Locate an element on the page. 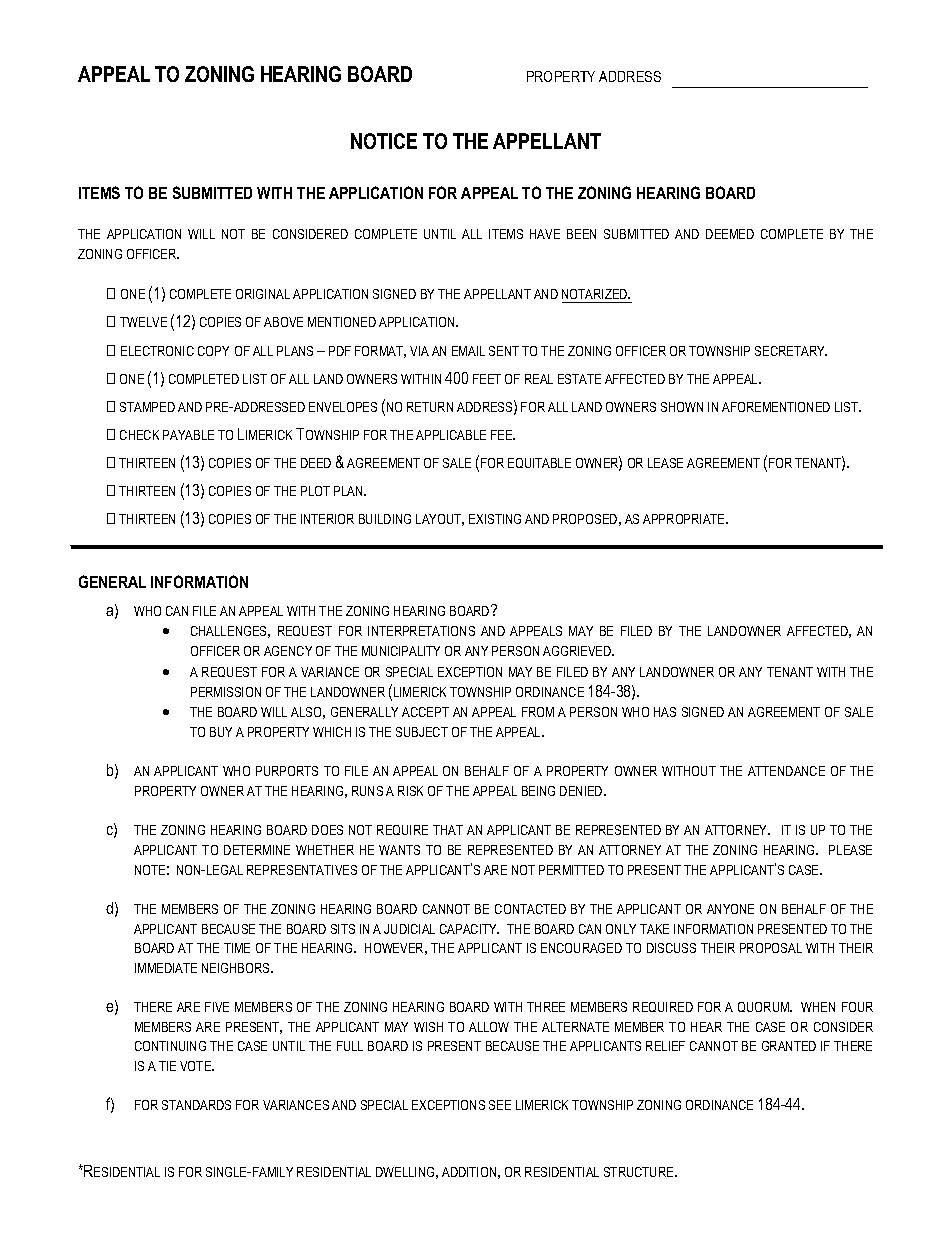 The width and height of the document is (952, 1233). AGGRIEVED is located at coordinates (578, 651).
